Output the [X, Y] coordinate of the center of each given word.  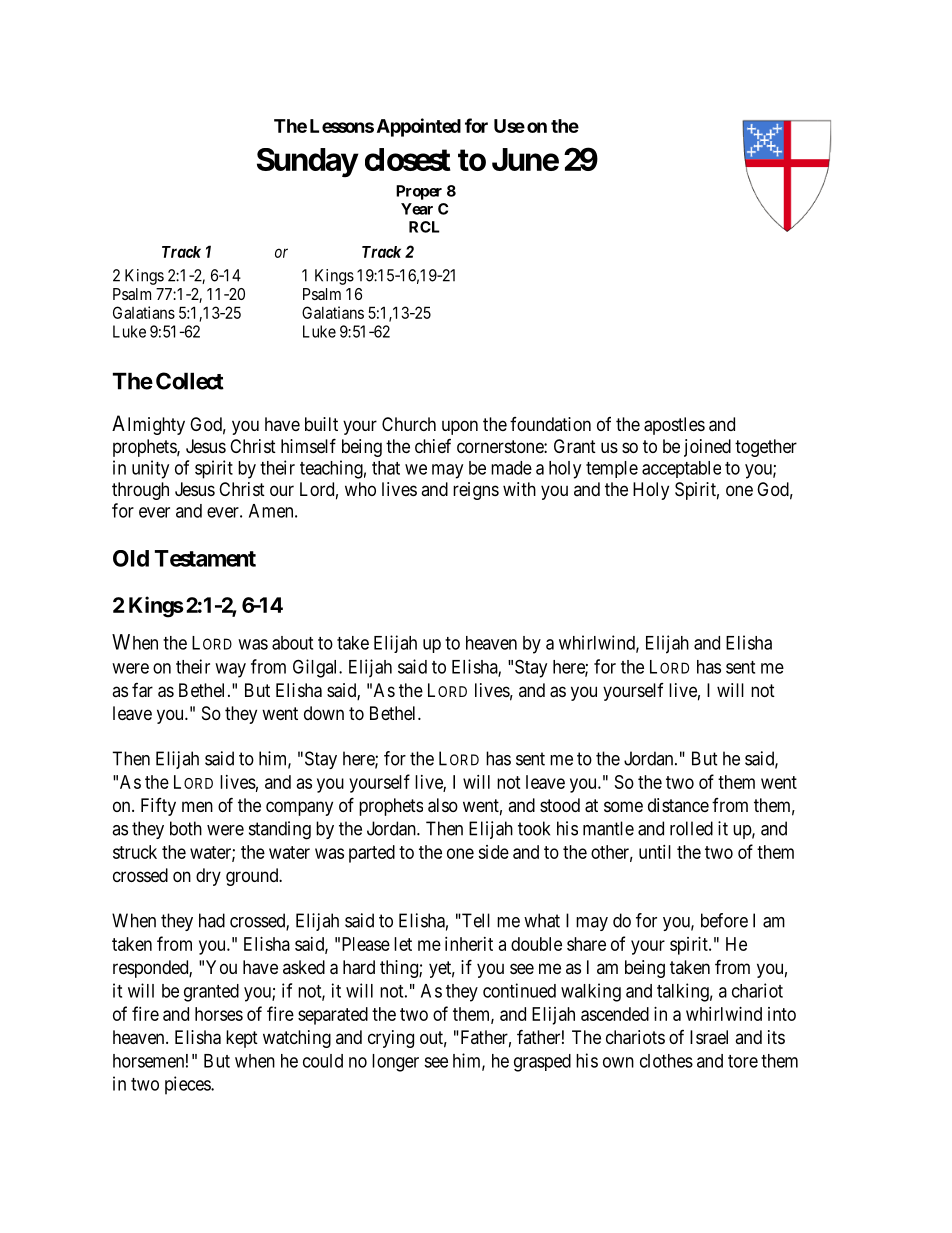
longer [395, 1063]
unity [150, 469]
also [443, 805]
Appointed [419, 127]
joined [707, 448]
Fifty [158, 807]
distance [678, 805]
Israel [709, 1037]
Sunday [307, 163]
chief [433, 446]
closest [408, 159]
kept [242, 1039]
